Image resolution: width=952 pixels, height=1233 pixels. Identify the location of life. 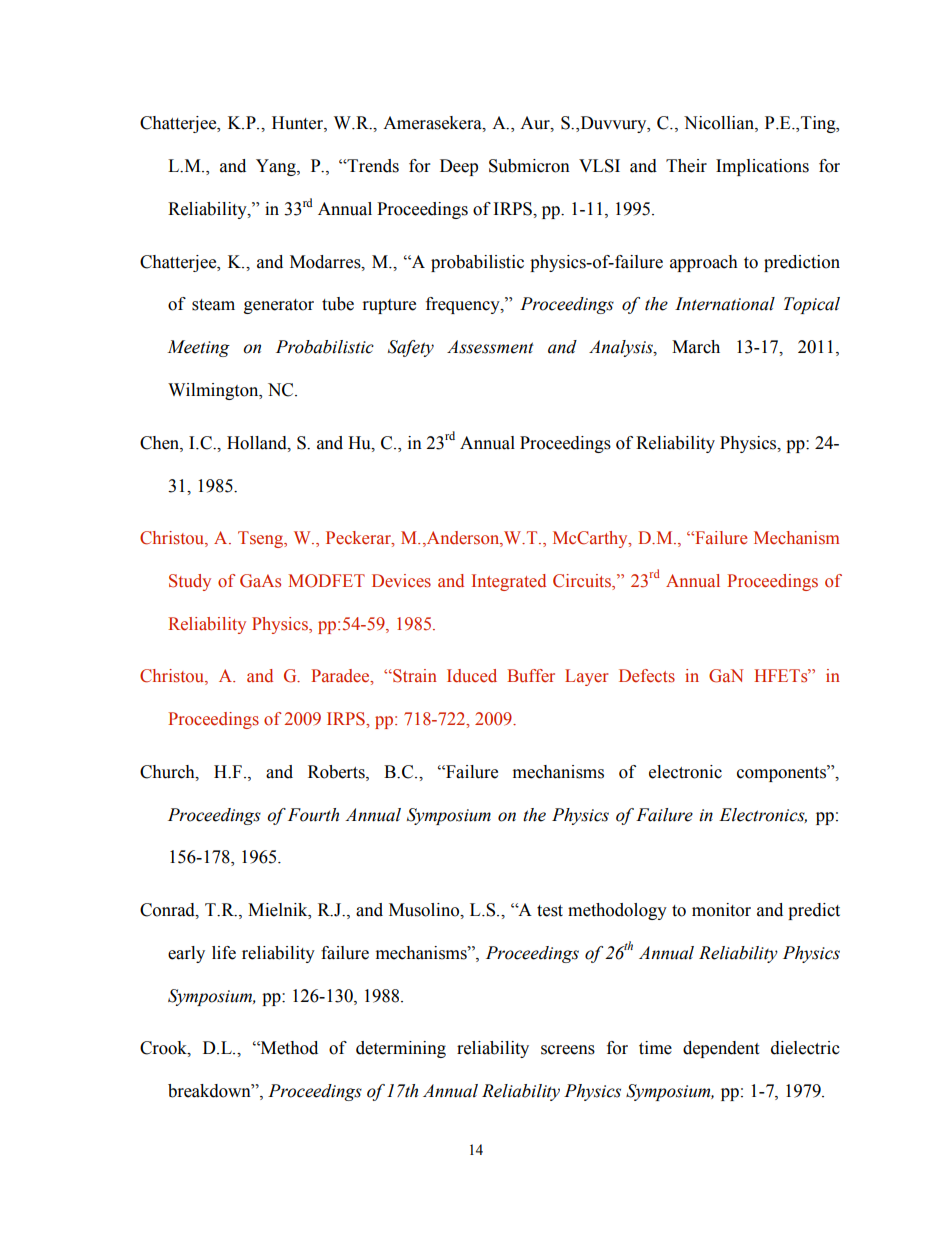
(224, 953).
